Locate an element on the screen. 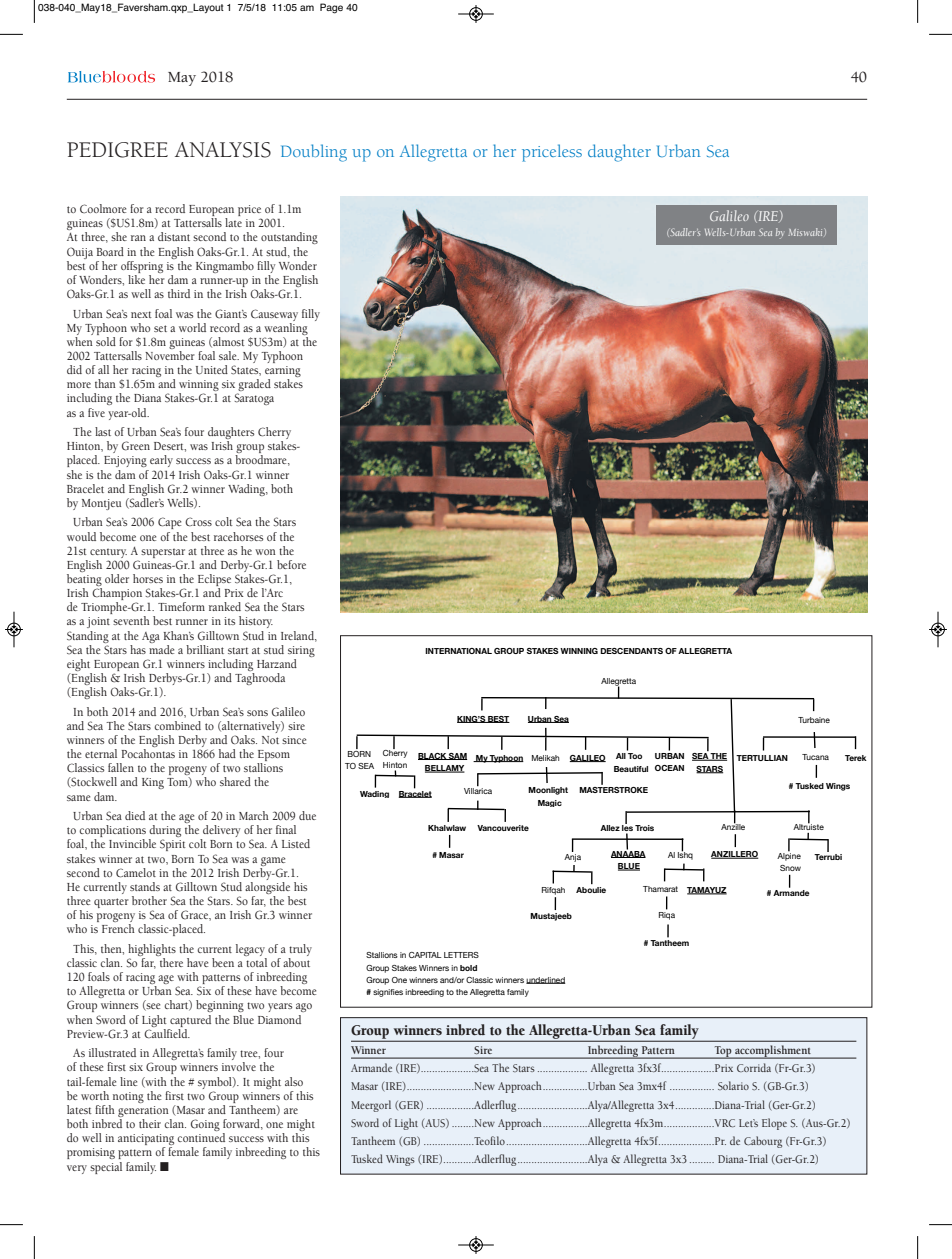  their is located at coordinates (150, 1123).
